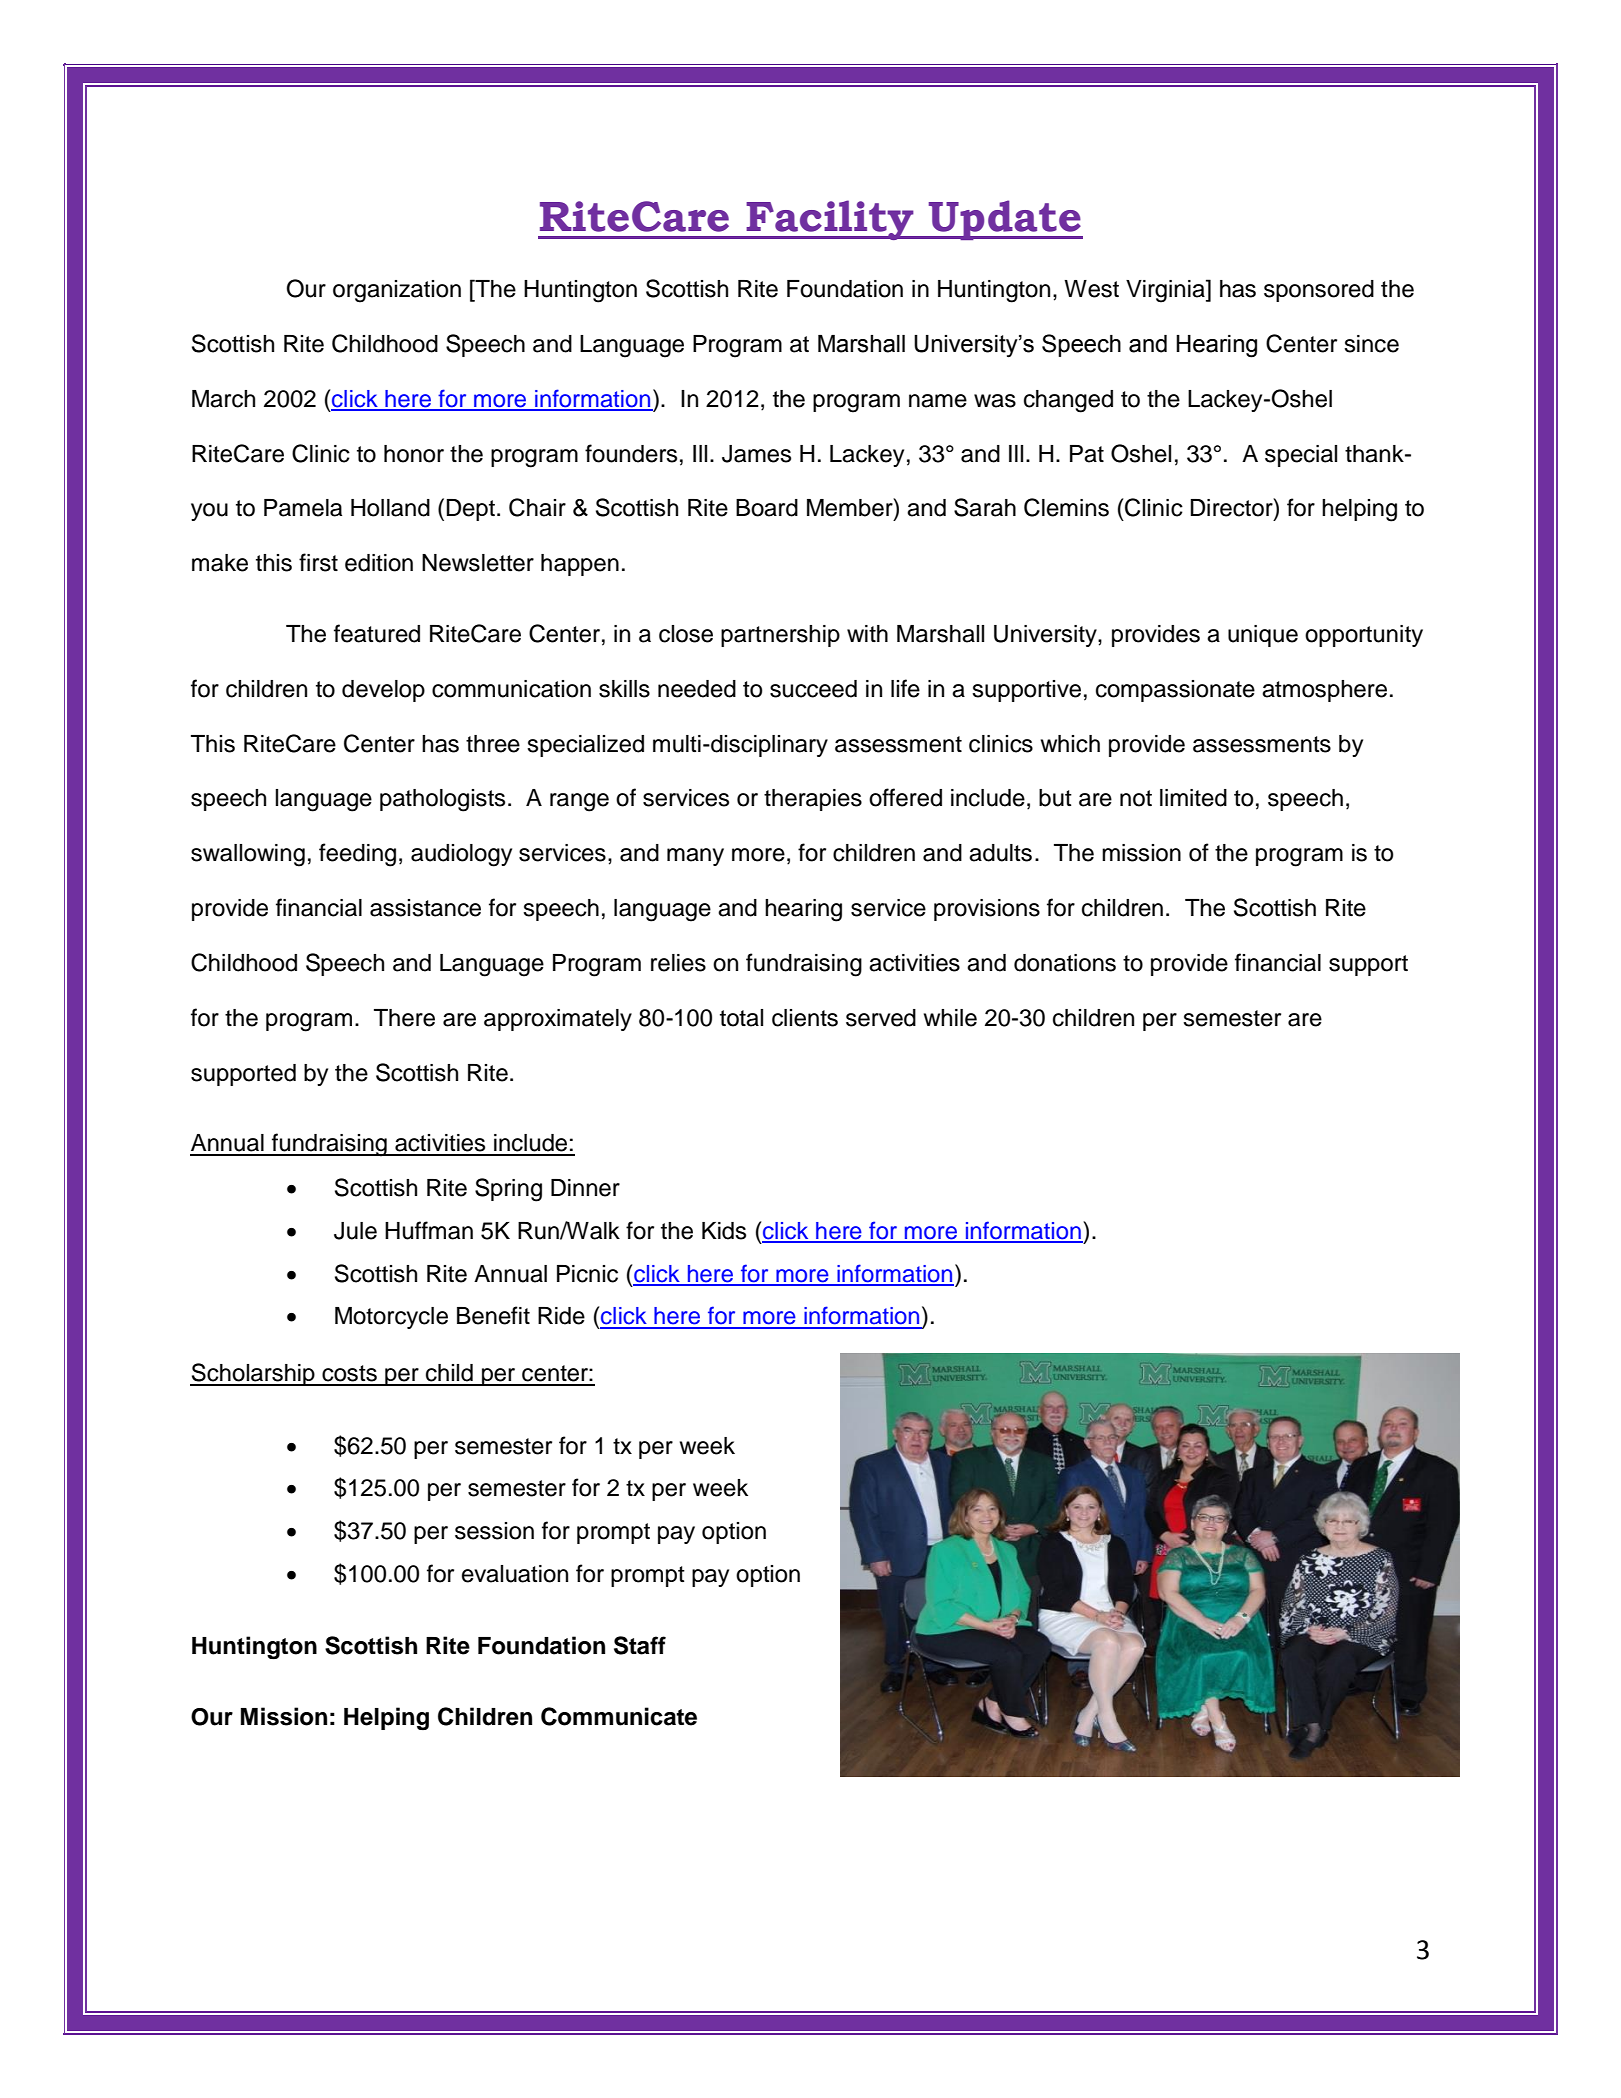 The height and width of the document is (2098, 1621). What do you see at coordinates (515, 1574) in the document?
I see `evaluation` at bounding box center [515, 1574].
